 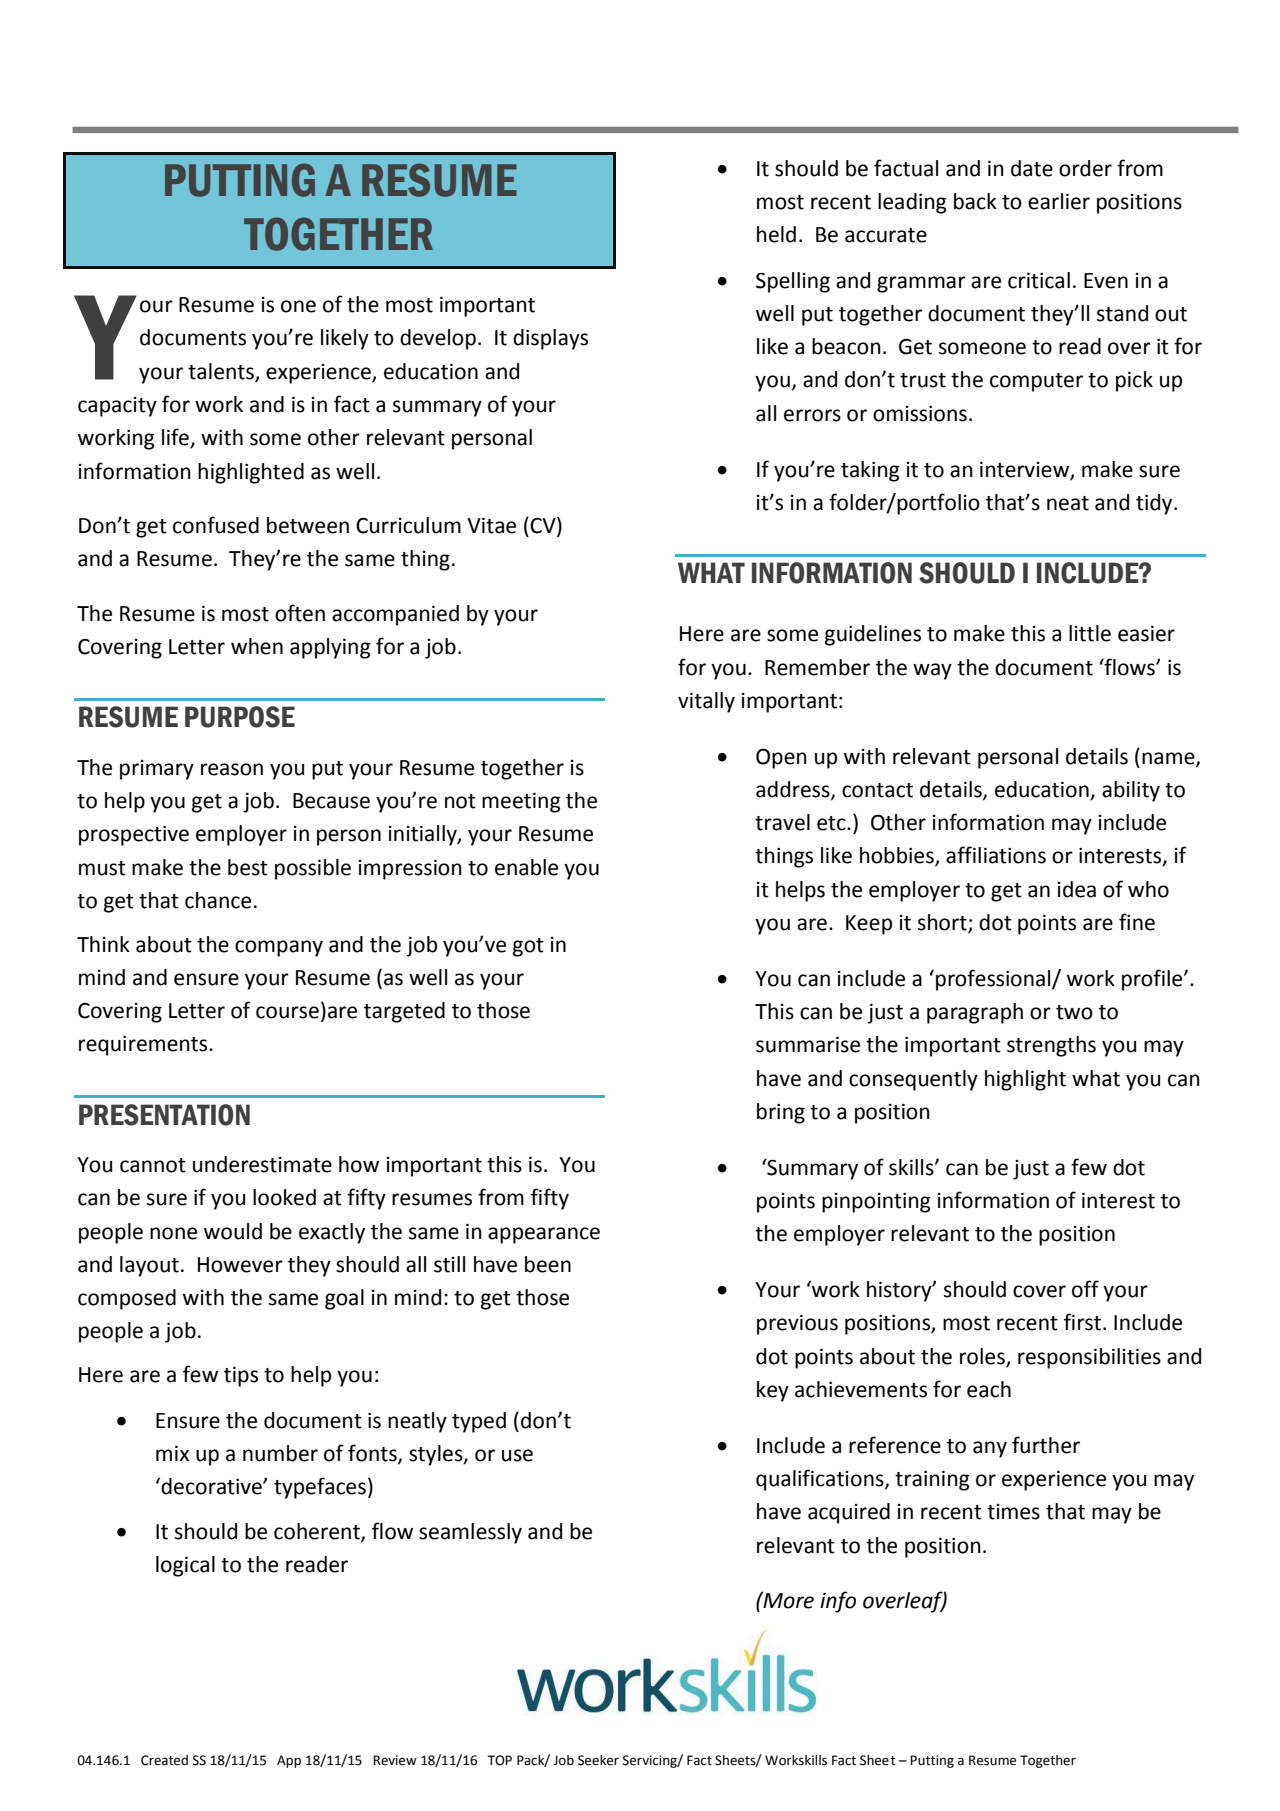 What do you see at coordinates (1090, 633) in the screenshot?
I see `little` at bounding box center [1090, 633].
